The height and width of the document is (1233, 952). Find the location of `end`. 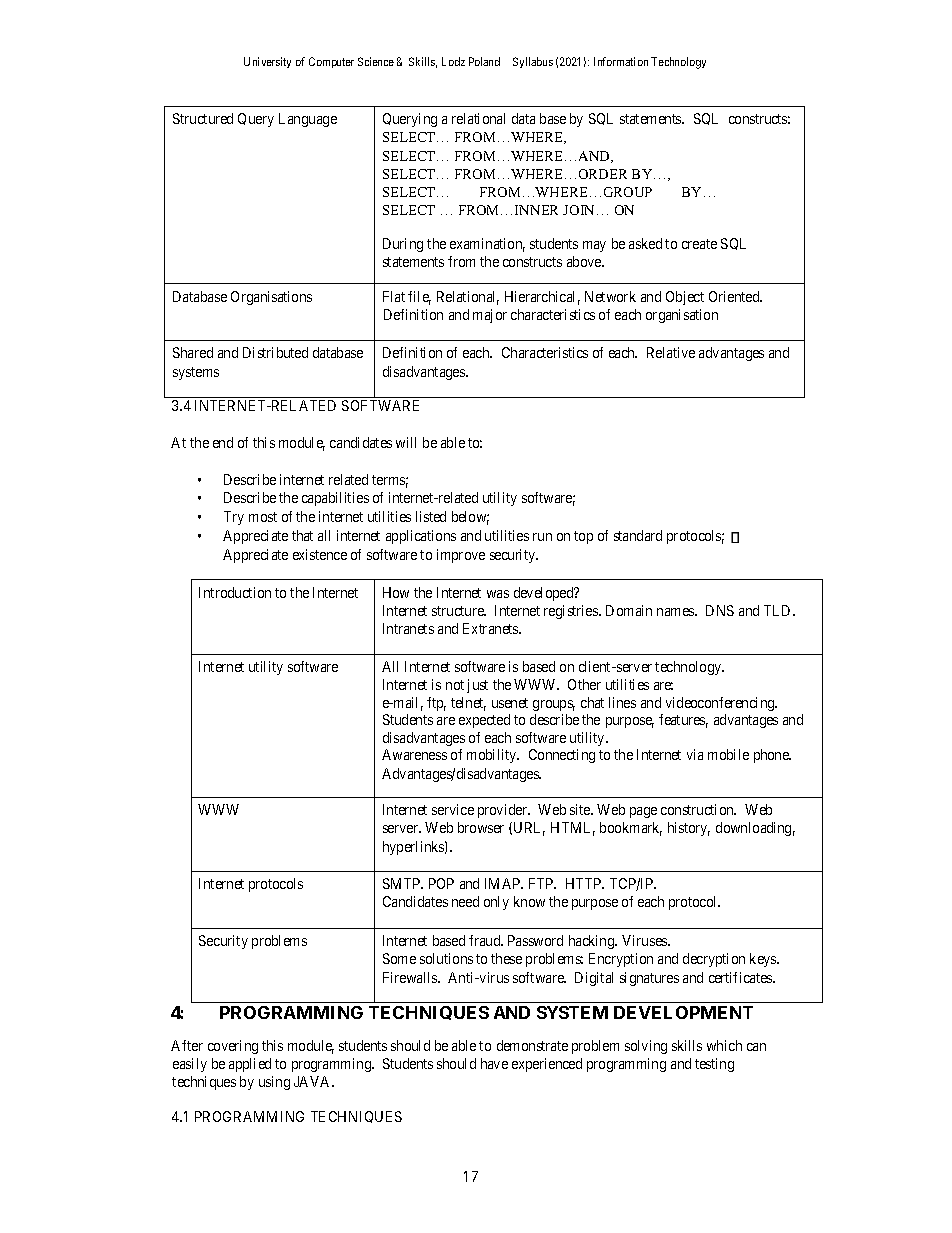

end is located at coordinates (223, 442).
